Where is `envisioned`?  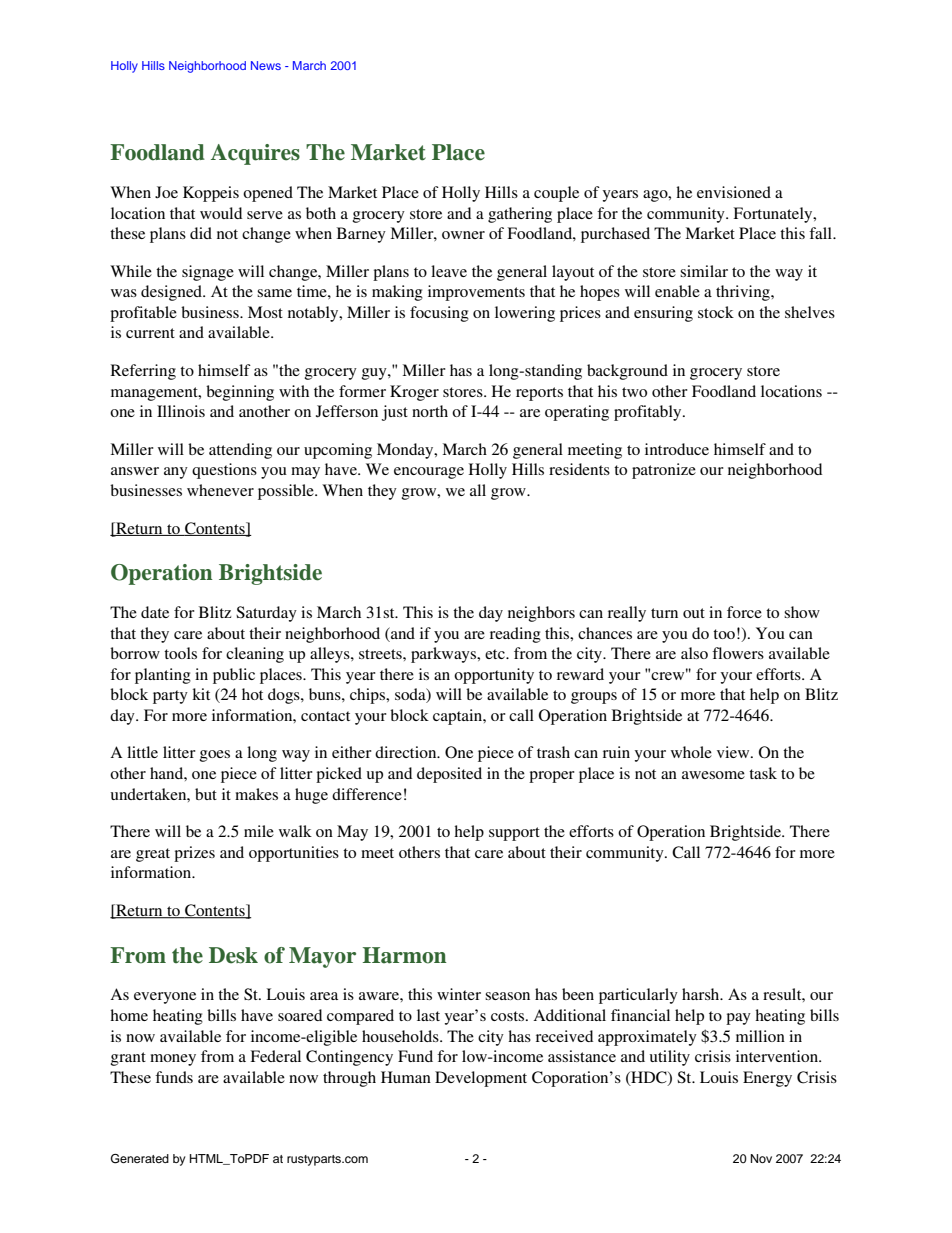
envisioned is located at coordinates (734, 192).
